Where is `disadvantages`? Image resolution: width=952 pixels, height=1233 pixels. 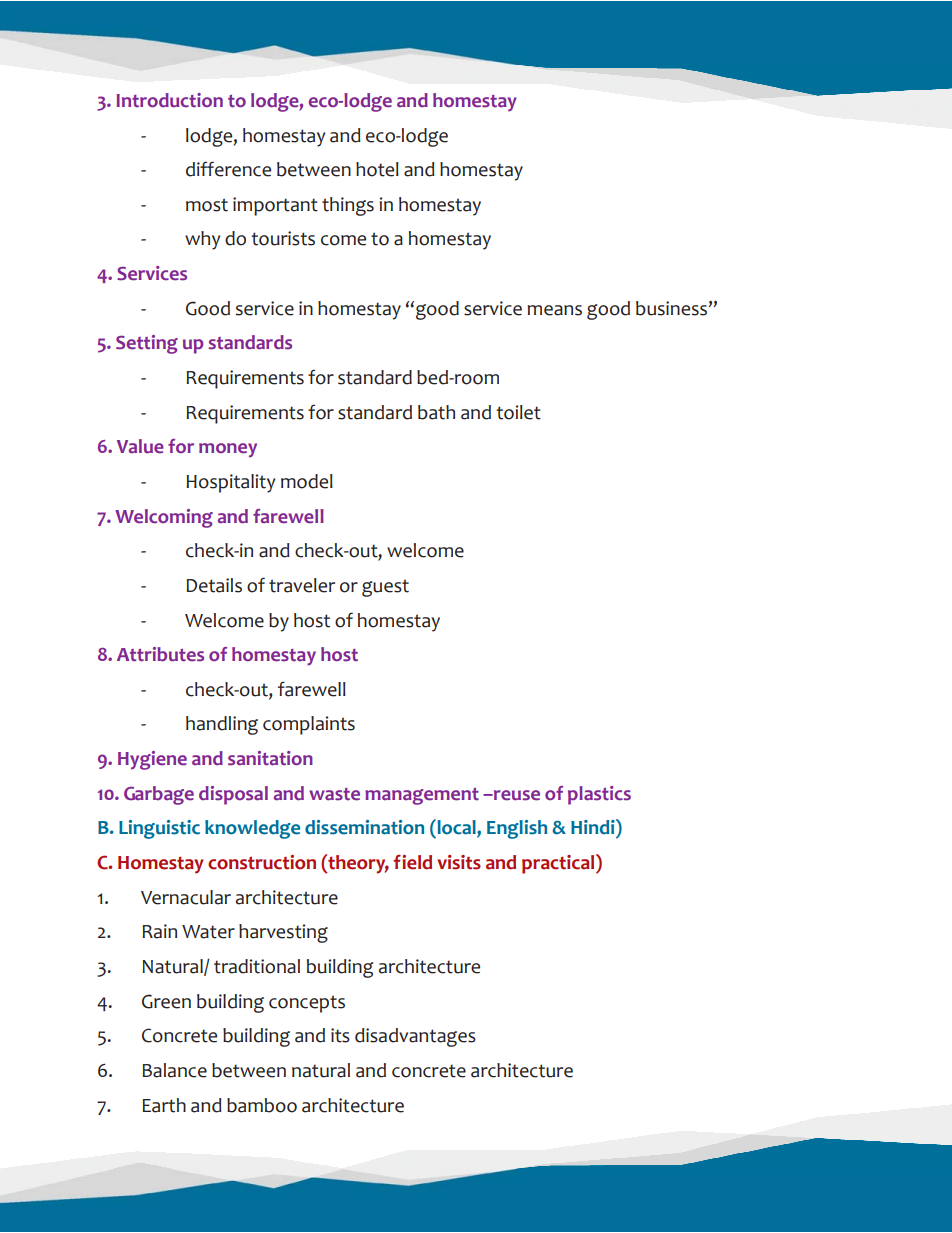
disadvantages is located at coordinates (415, 1037).
